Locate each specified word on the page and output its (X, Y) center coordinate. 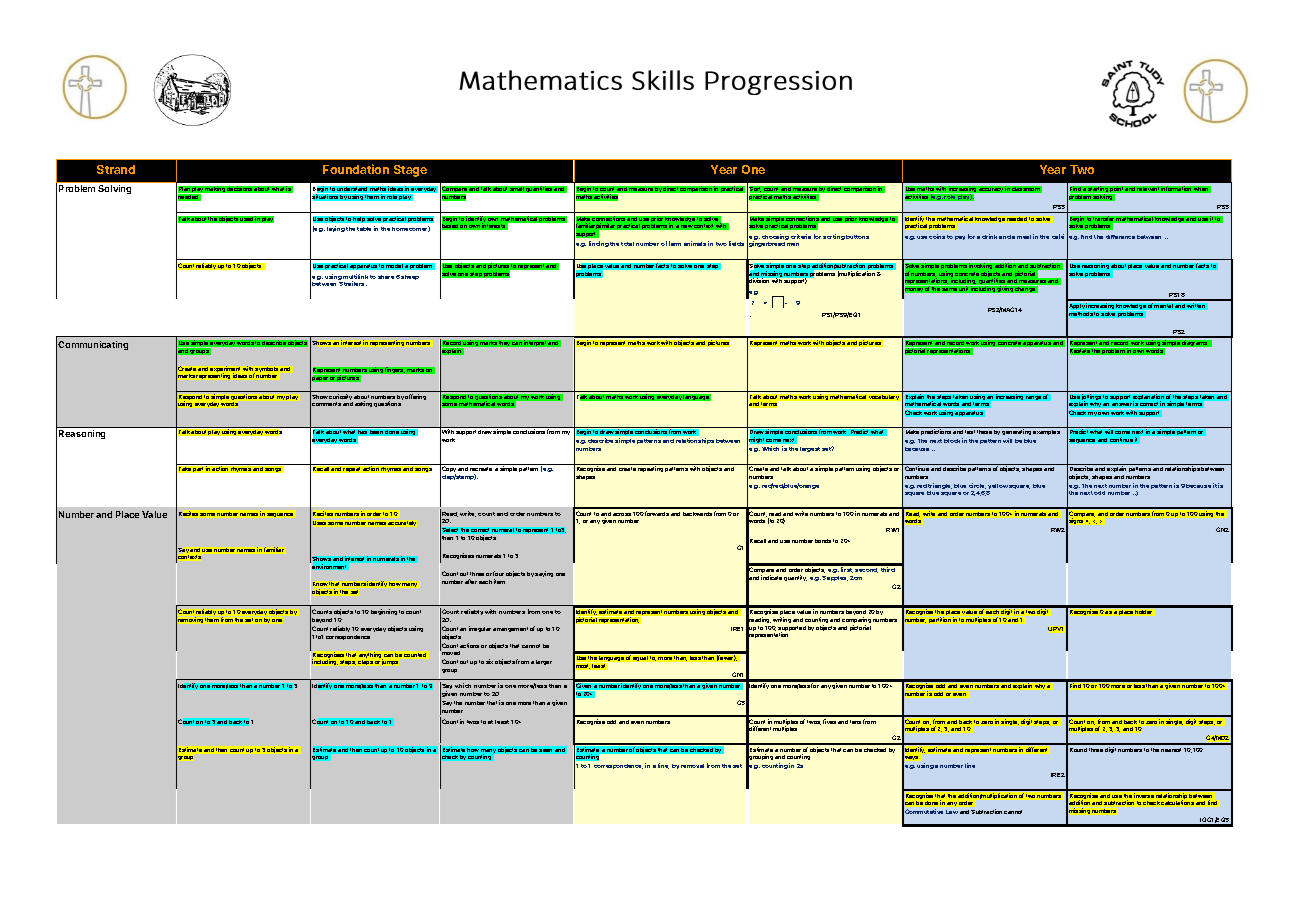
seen (545, 750)
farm (675, 243)
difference (1120, 237)
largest (810, 449)
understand (352, 189)
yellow (997, 488)
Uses (319, 523)
